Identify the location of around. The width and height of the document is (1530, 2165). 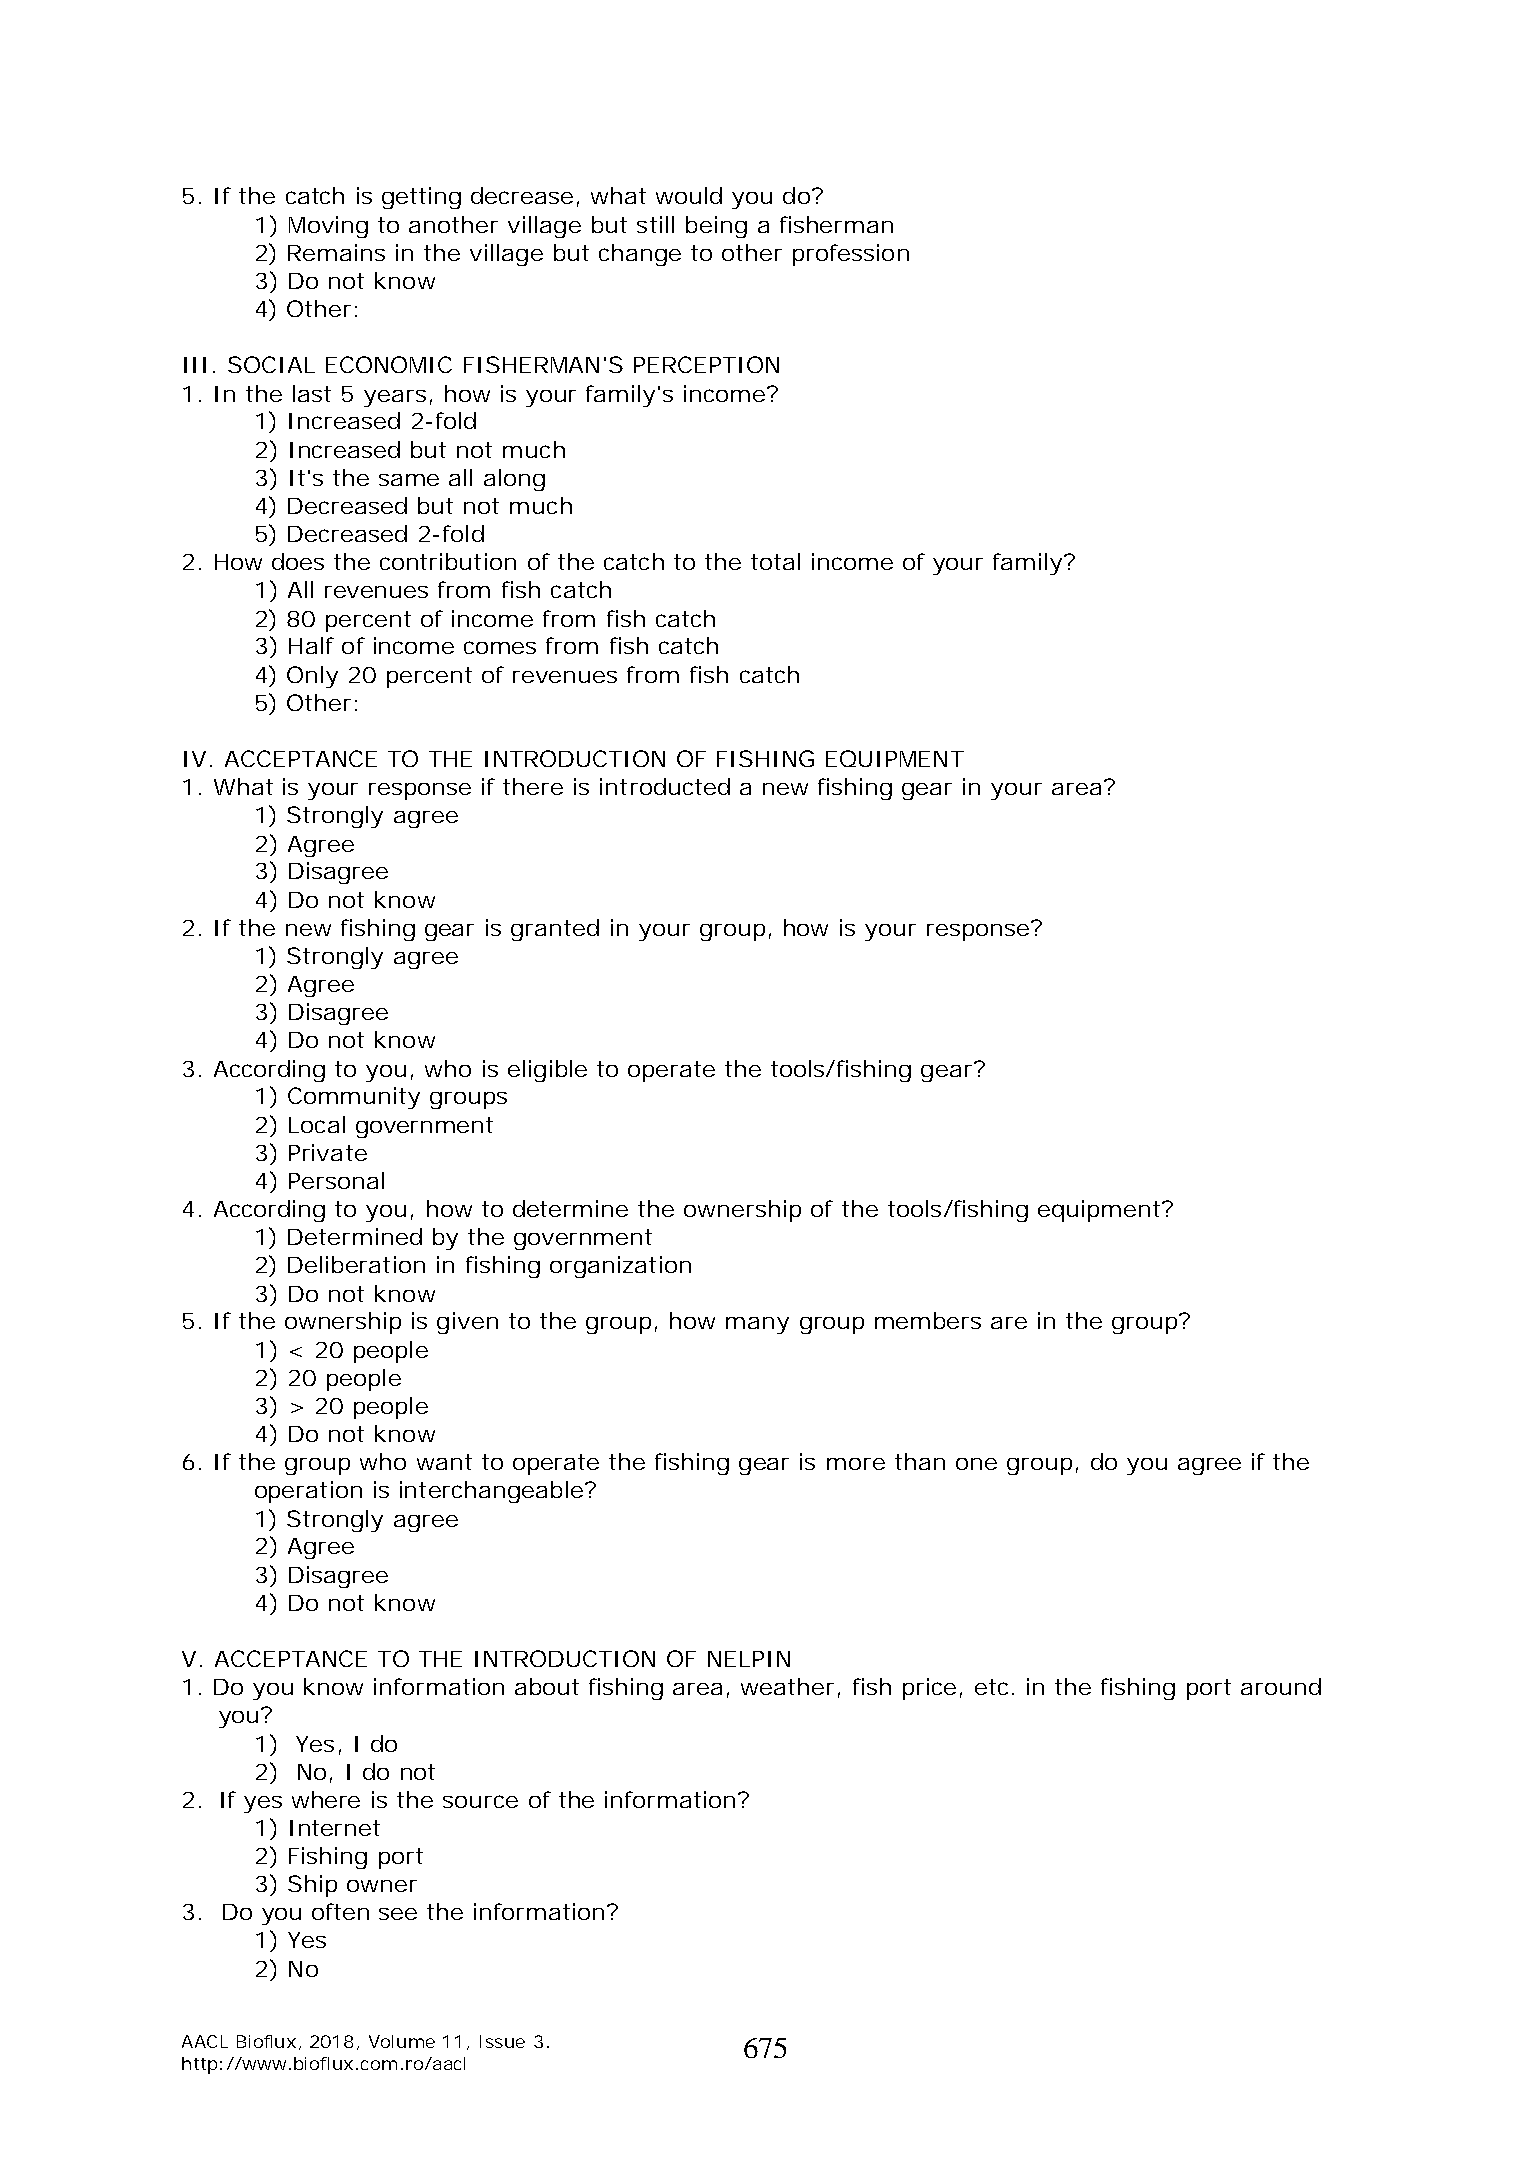
(1281, 1686).
